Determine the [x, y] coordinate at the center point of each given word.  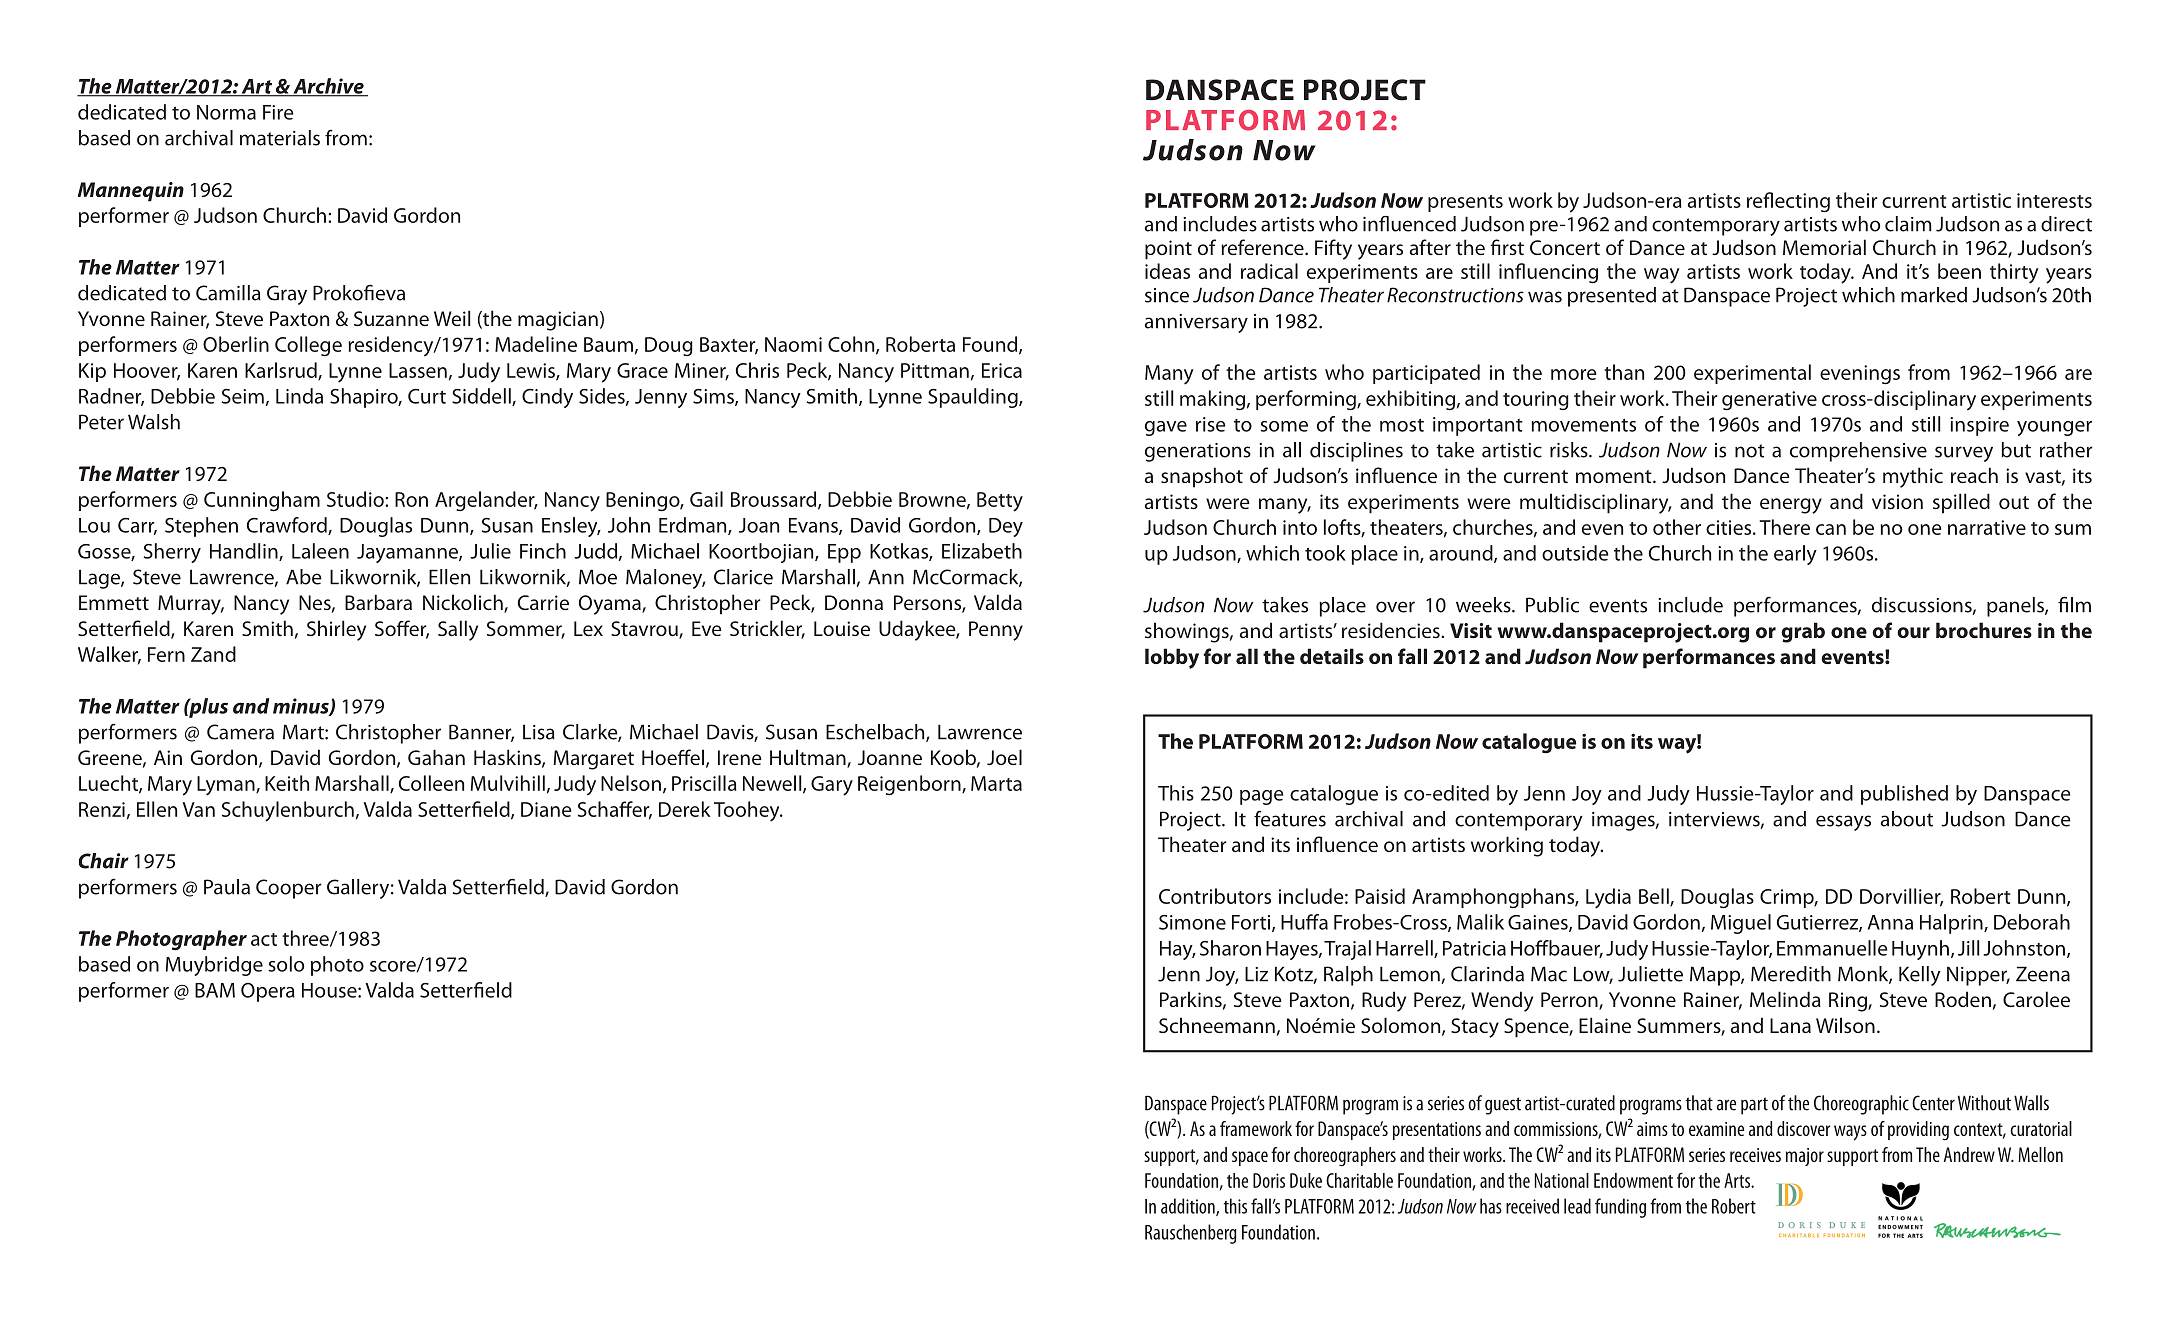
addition [1189, 1207]
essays [1843, 823]
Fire [278, 112]
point [1168, 250]
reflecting [1788, 202]
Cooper [288, 889]
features [1290, 819]
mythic [1913, 477]
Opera [268, 992]
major [1805, 1157]
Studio [356, 499]
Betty [1000, 502]
